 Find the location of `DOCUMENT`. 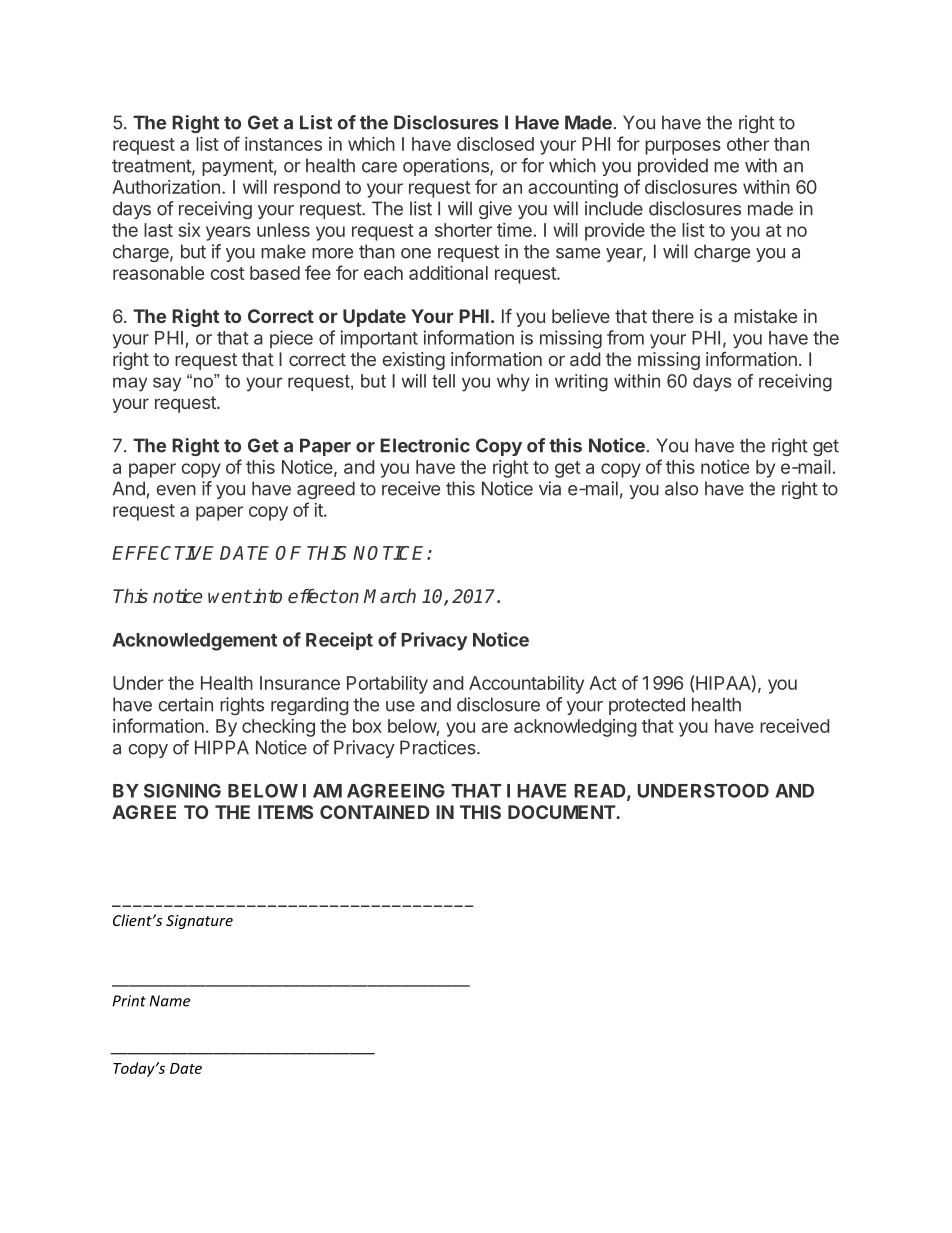

DOCUMENT is located at coordinates (562, 812).
